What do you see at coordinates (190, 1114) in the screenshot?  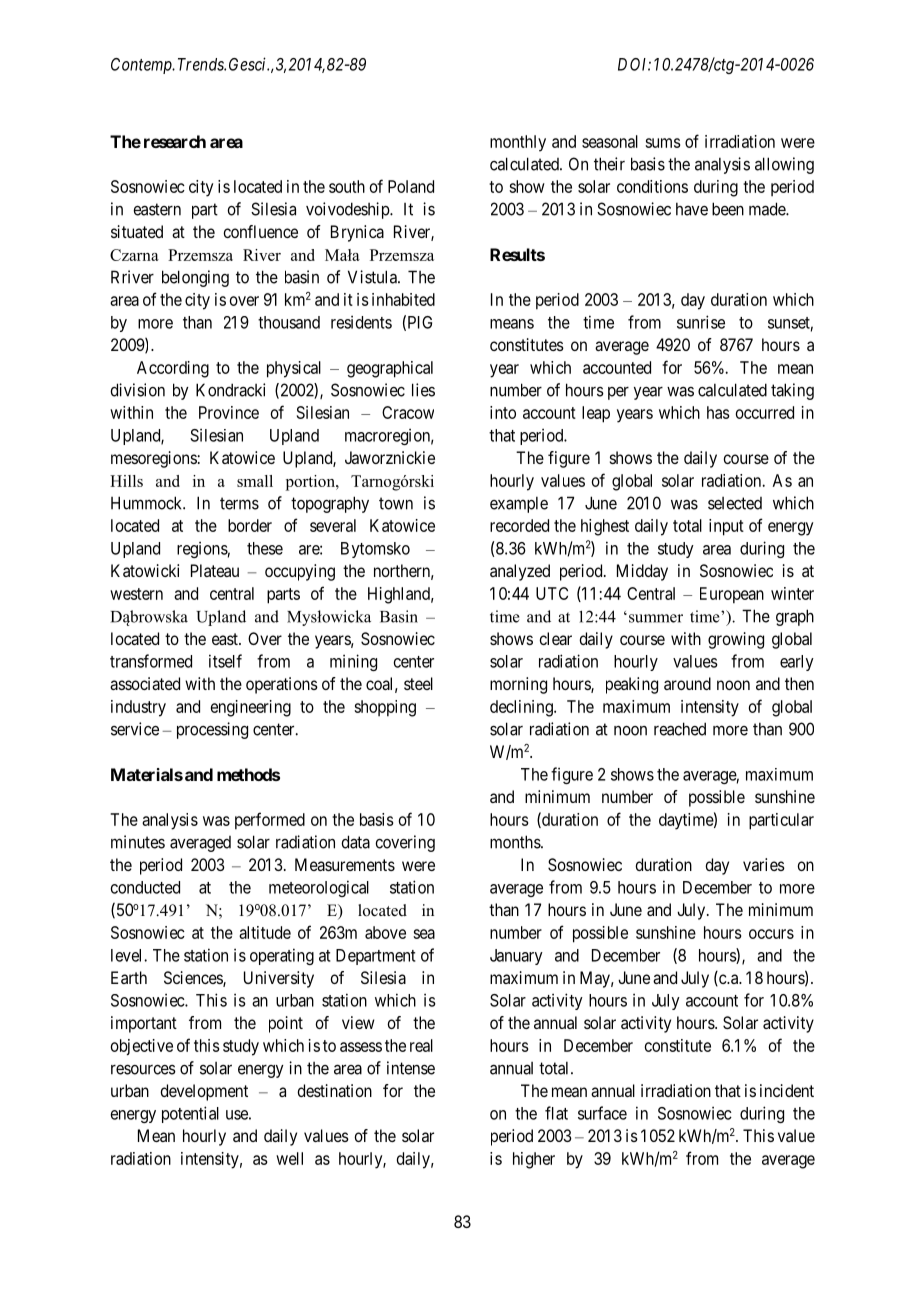 I see `potential` at bounding box center [190, 1114].
